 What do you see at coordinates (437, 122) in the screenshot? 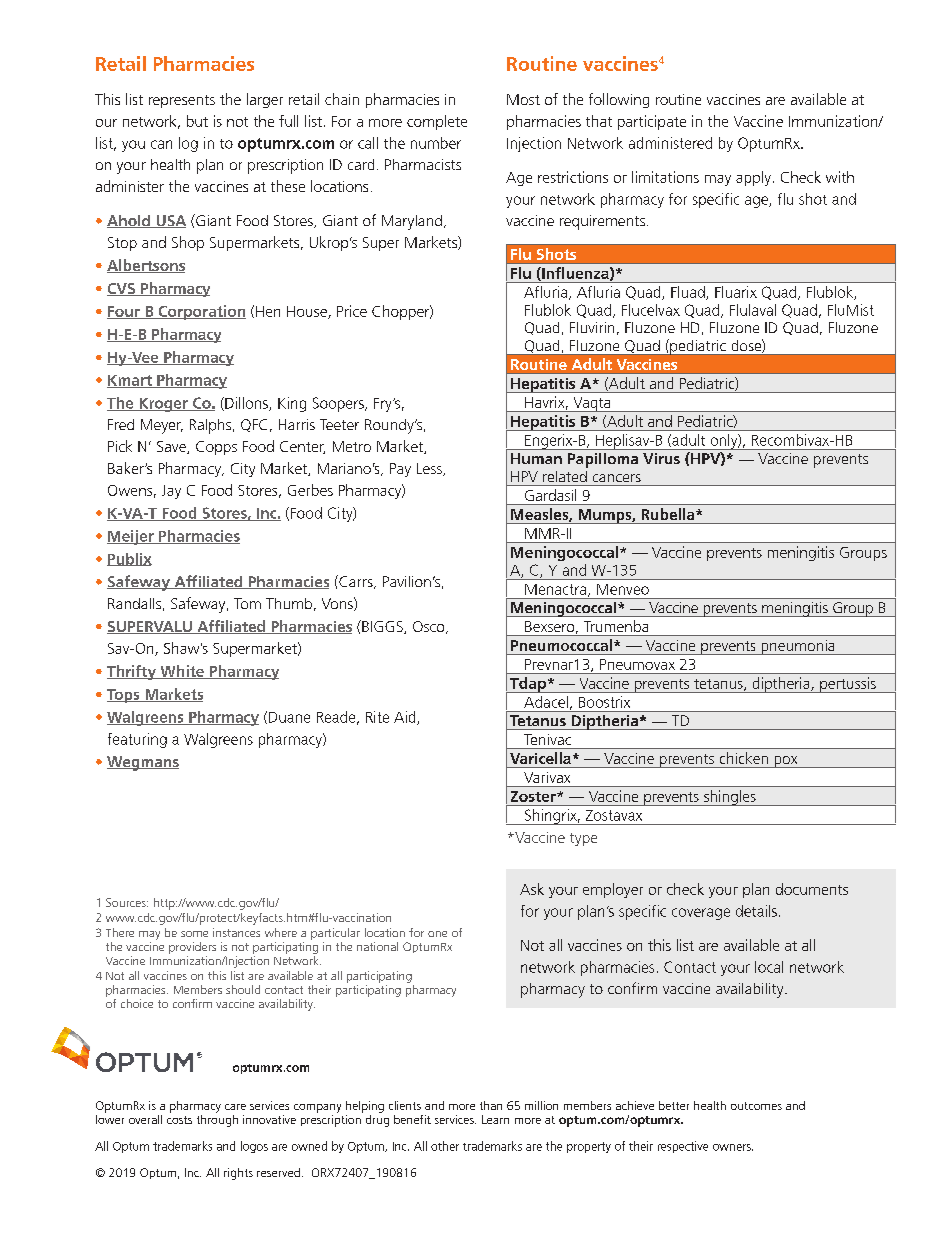
I see `complete` at bounding box center [437, 122].
